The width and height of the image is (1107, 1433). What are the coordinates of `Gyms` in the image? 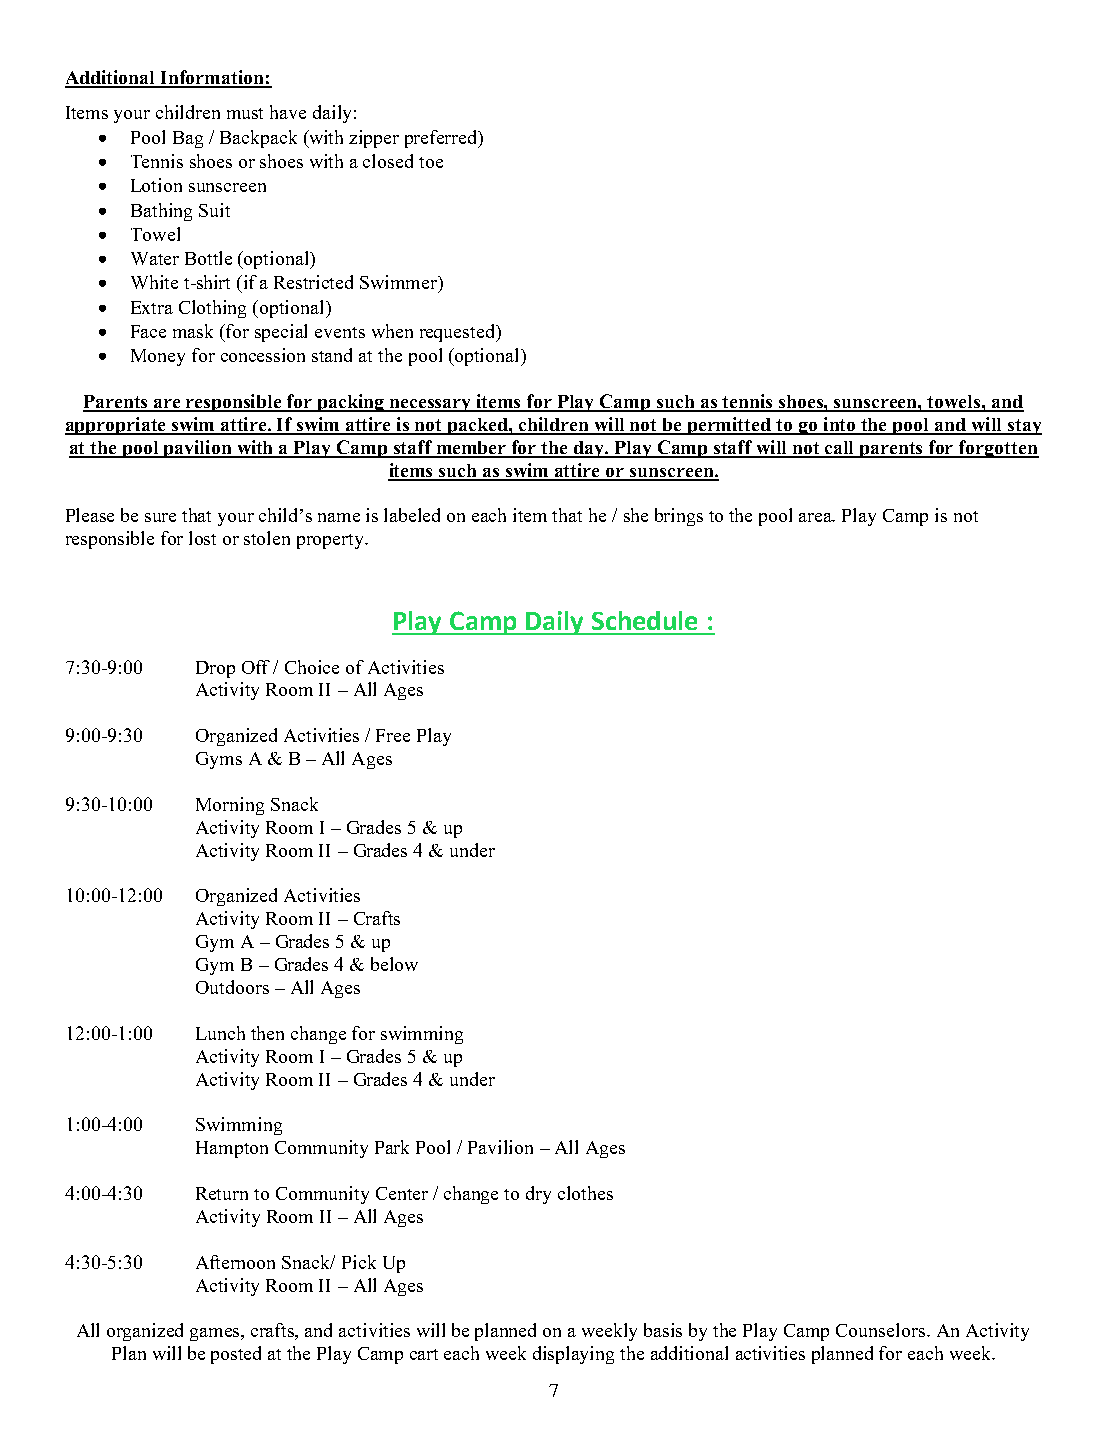 It's located at (219, 760).
